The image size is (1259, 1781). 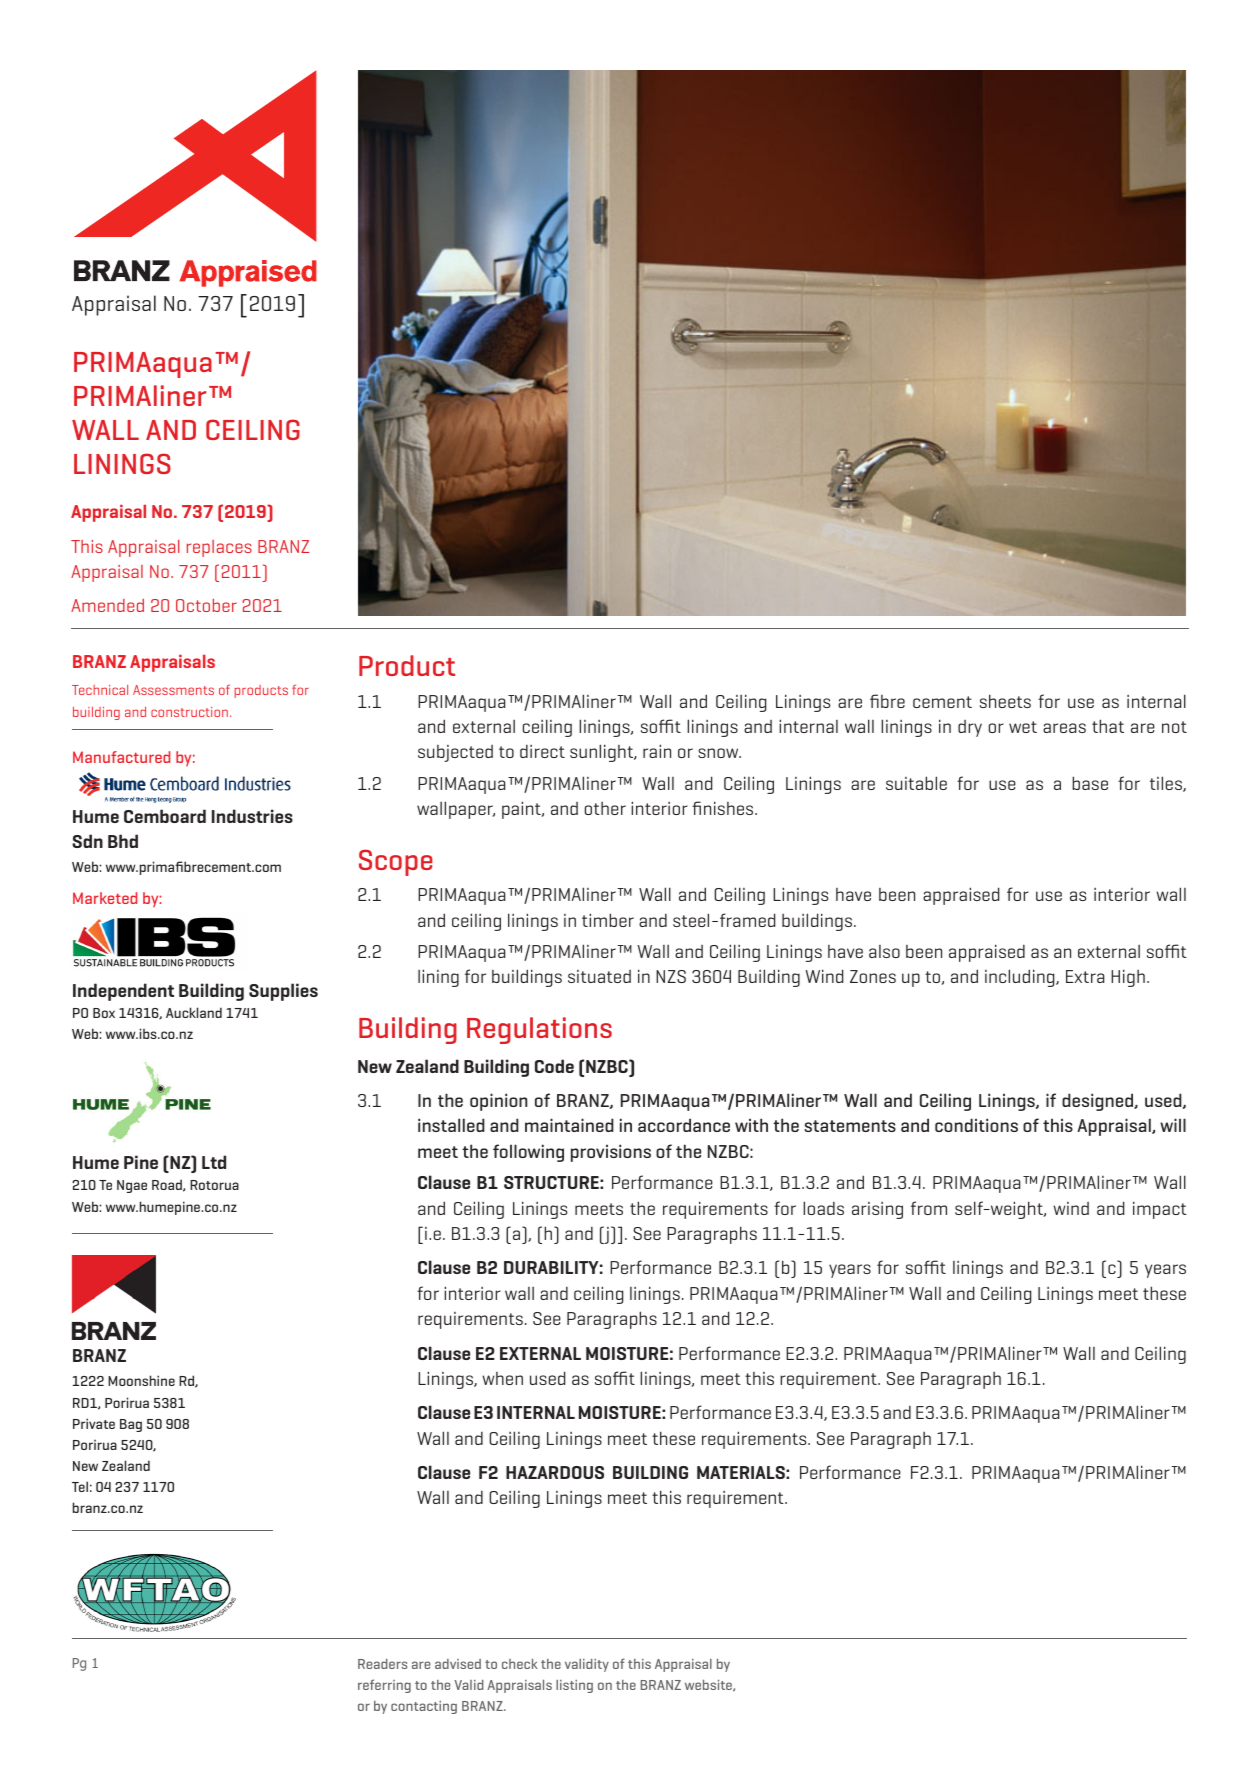 I want to click on rain, so click(x=657, y=751).
